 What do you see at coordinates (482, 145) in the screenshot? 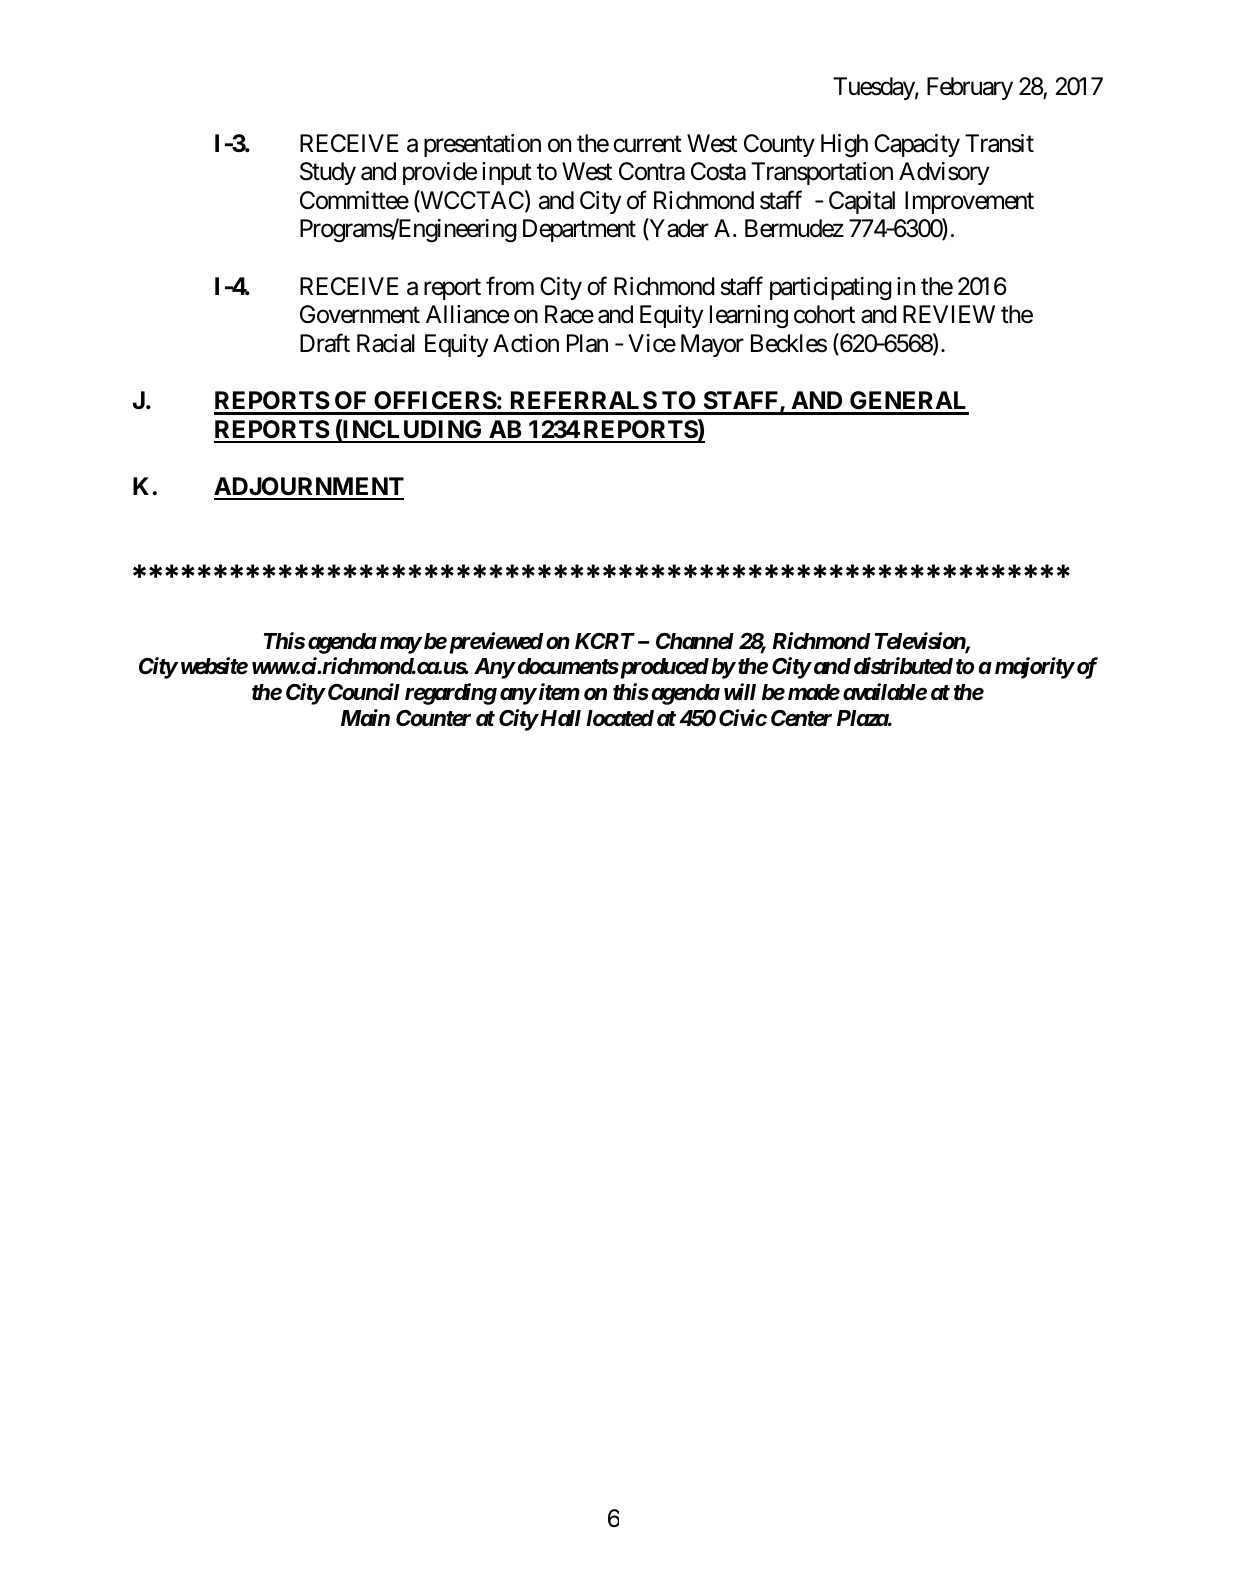
I see `presentation` at bounding box center [482, 145].
